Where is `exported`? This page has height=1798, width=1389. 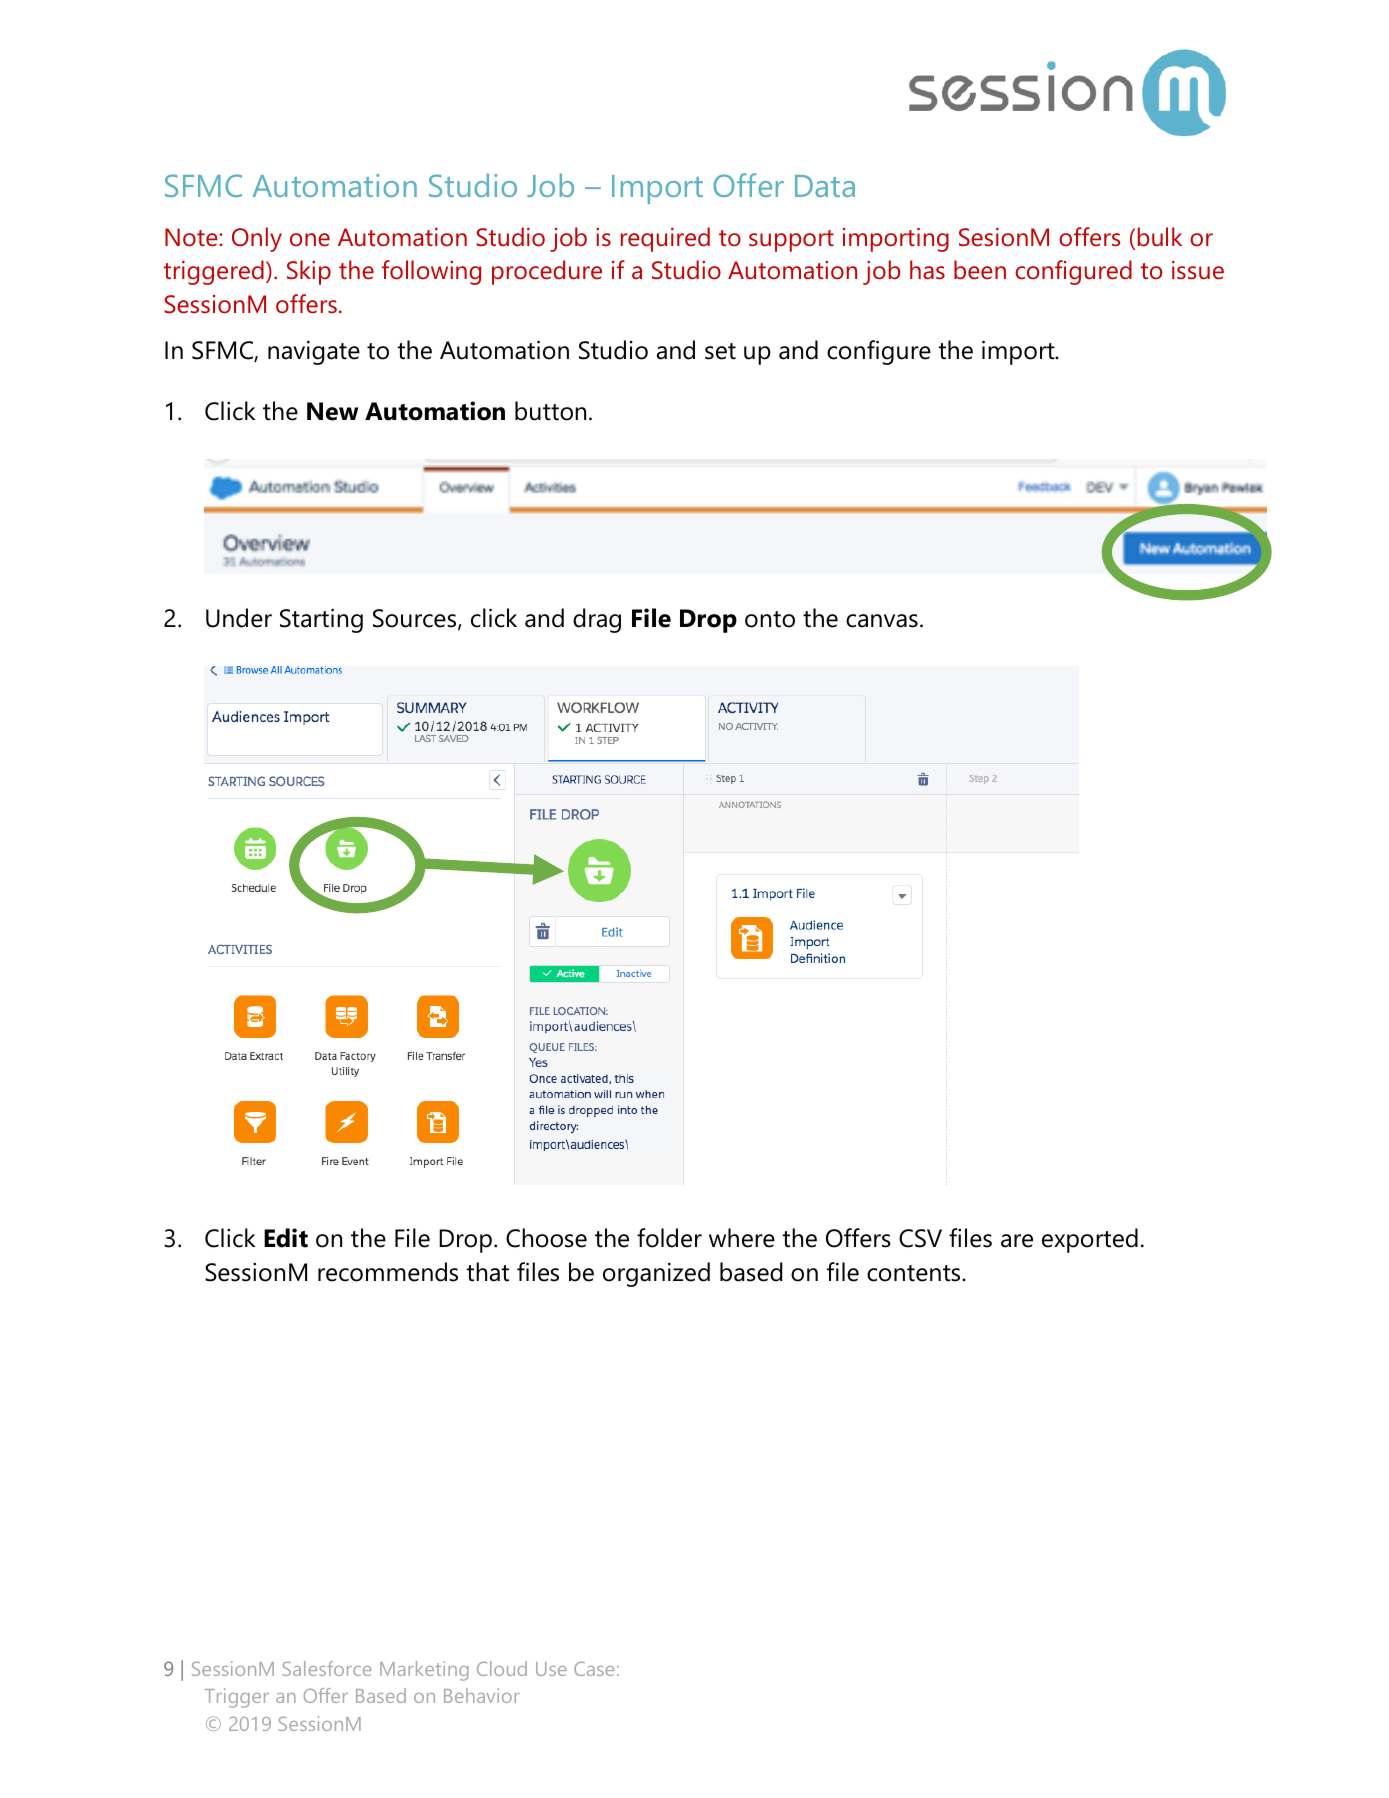
exported is located at coordinates (1090, 1240).
